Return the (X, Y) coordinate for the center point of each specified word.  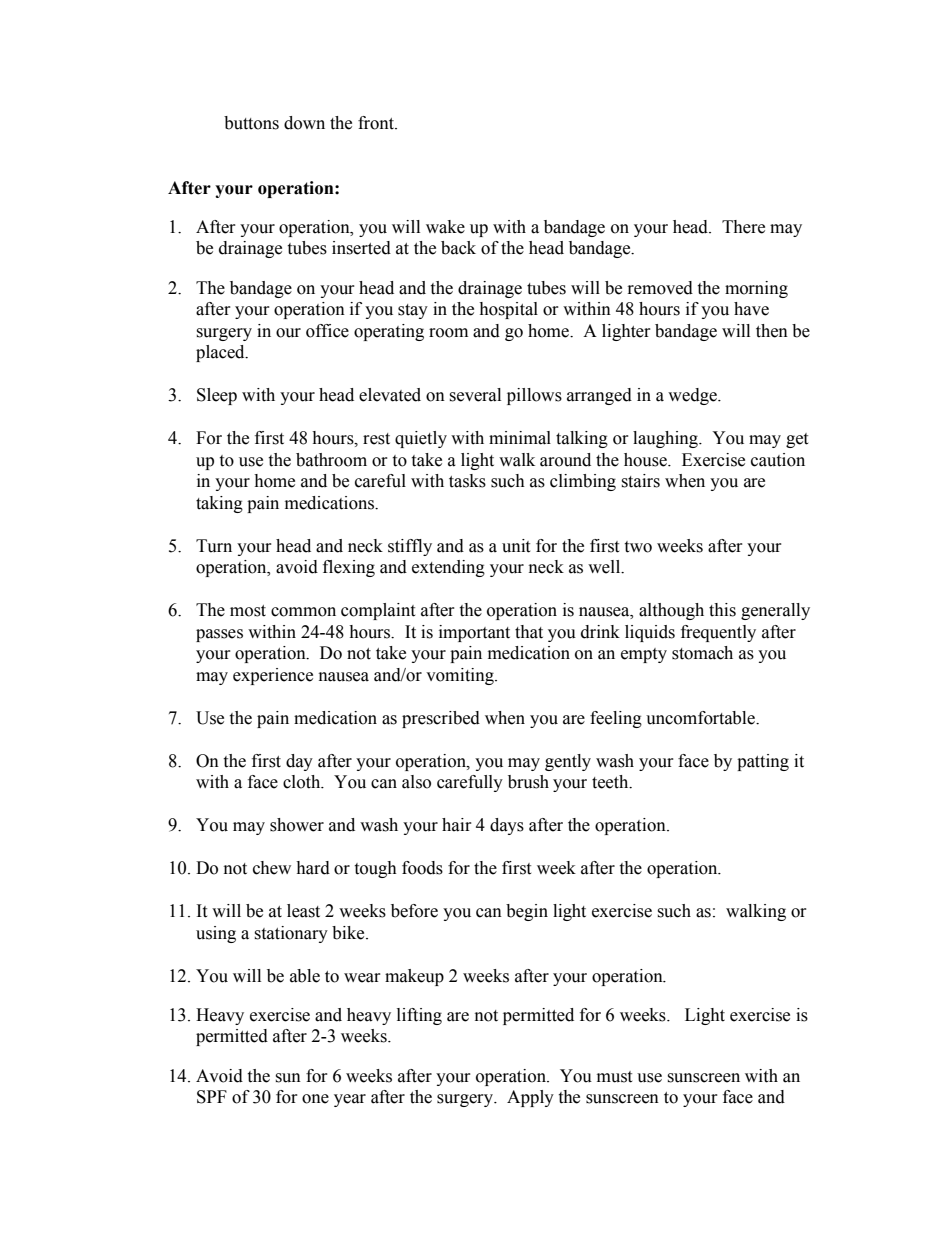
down (304, 123)
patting (763, 762)
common (303, 612)
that (529, 632)
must (614, 1077)
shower (297, 825)
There (743, 227)
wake (445, 227)
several (475, 395)
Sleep (217, 396)
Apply (530, 1098)
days (507, 826)
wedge (693, 396)
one (315, 1099)
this (722, 610)
